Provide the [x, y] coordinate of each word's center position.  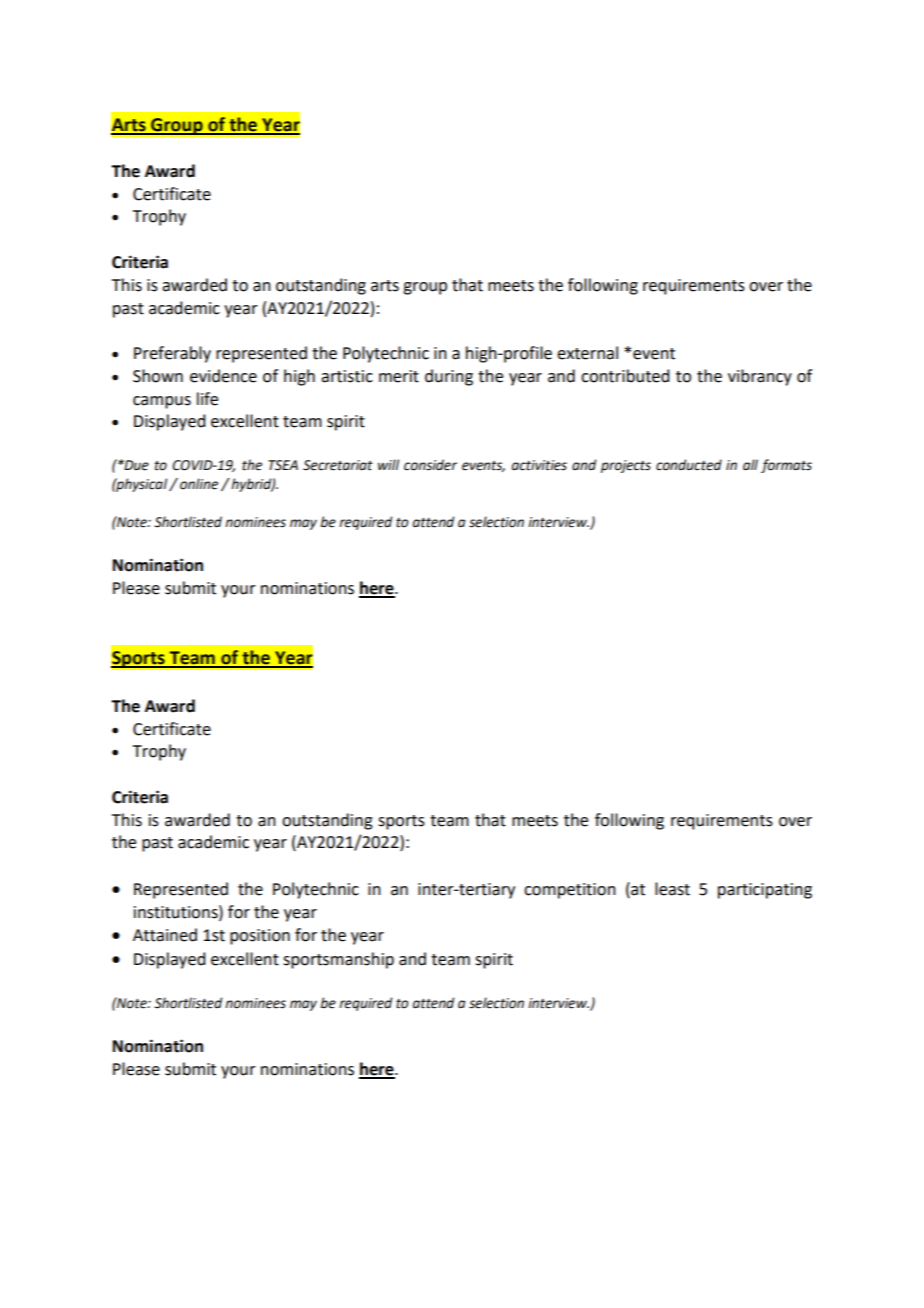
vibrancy [760, 377]
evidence [223, 376]
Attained [165, 935]
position [260, 937]
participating [765, 891]
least [672, 889]
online [199, 484]
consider [430, 465]
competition [570, 891]
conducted [689, 465]
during [449, 377]
